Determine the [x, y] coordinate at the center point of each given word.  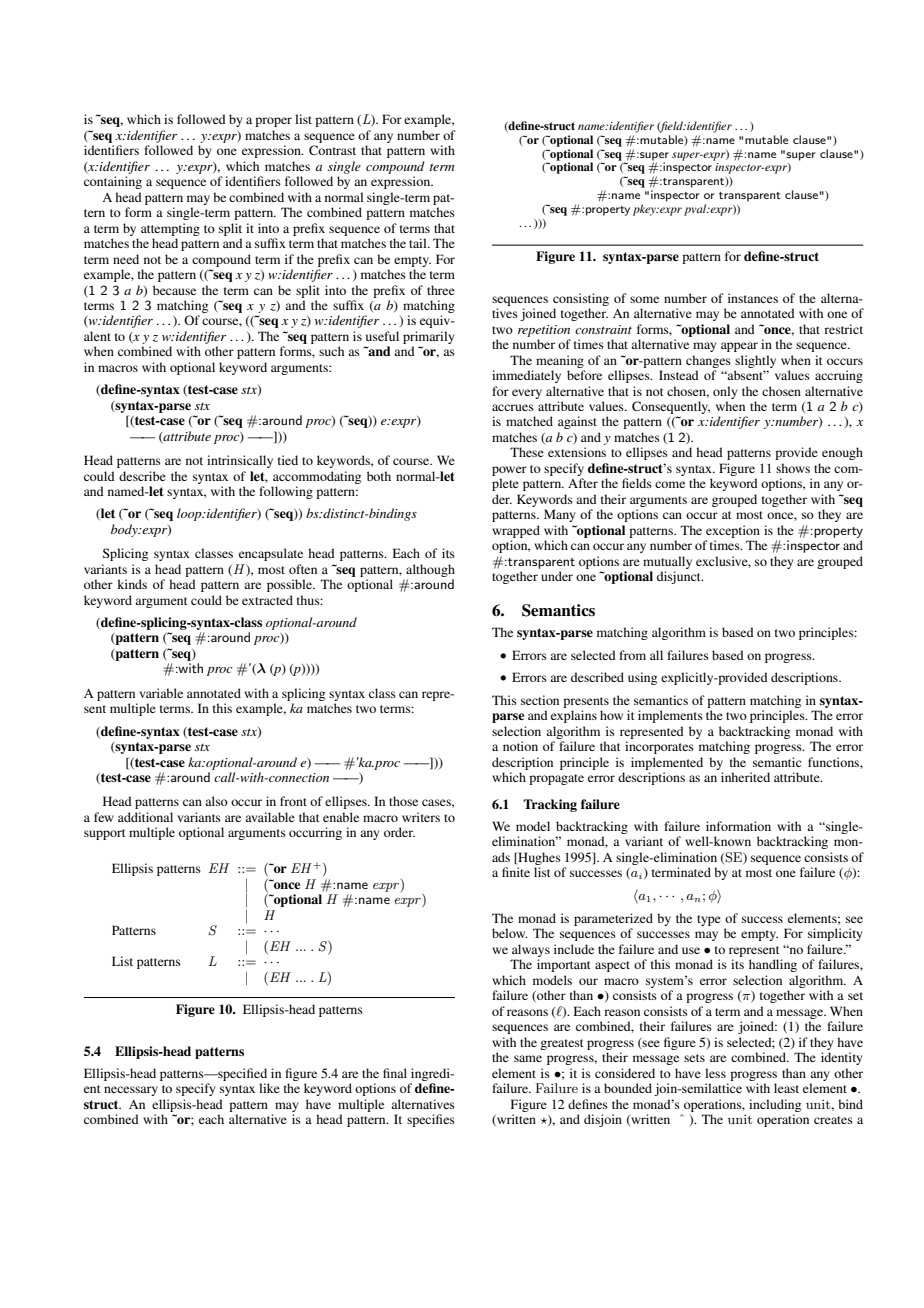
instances [753, 298]
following [286, 492]
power [509, 471]
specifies [431, 1120]
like [269, 1088]
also [216, 801]
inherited [745, 777]
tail [419, 243]
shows [793, 468]
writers [421, 817]
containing [113, 182]
